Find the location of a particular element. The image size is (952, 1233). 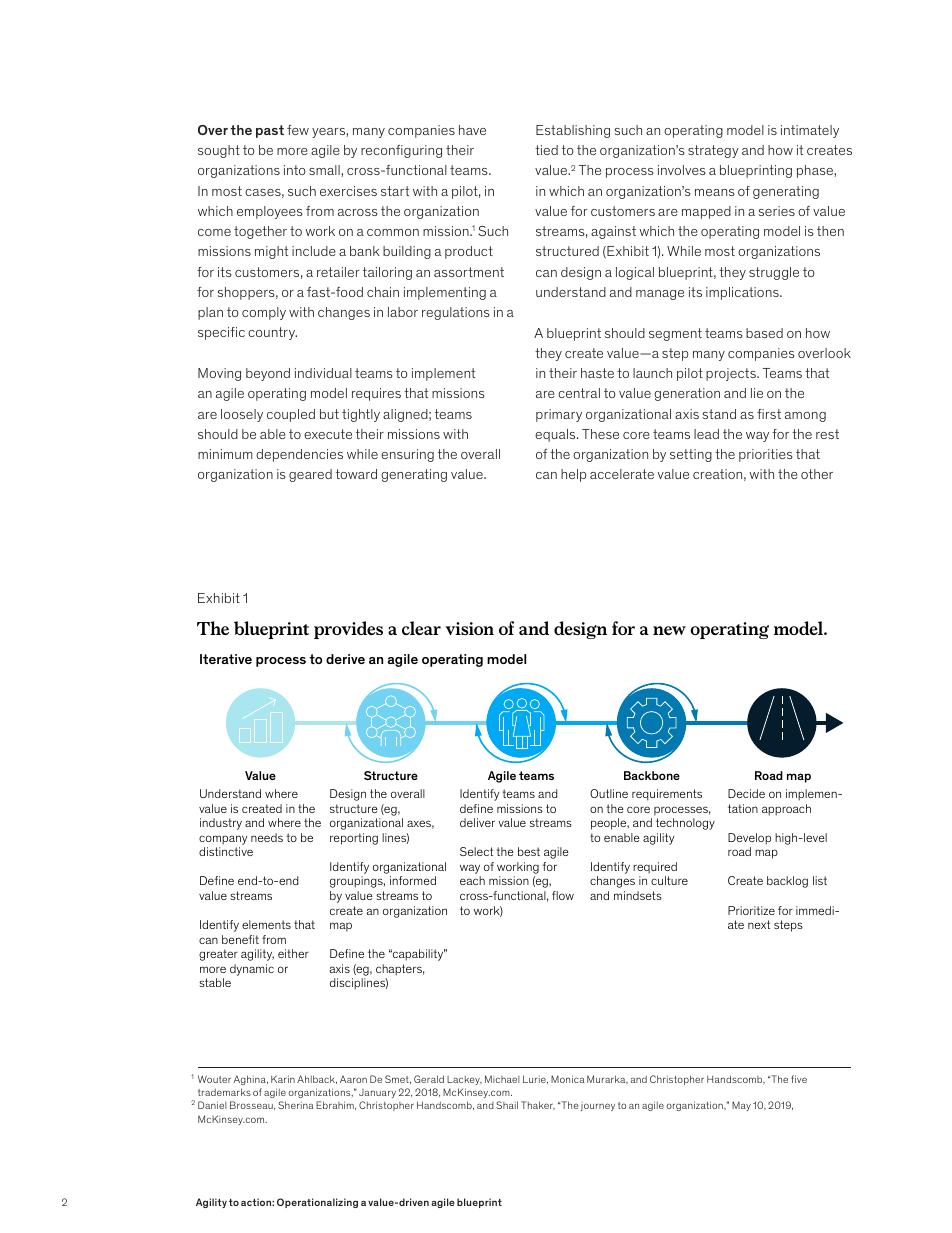

into is located at coordinates (295, 170).
